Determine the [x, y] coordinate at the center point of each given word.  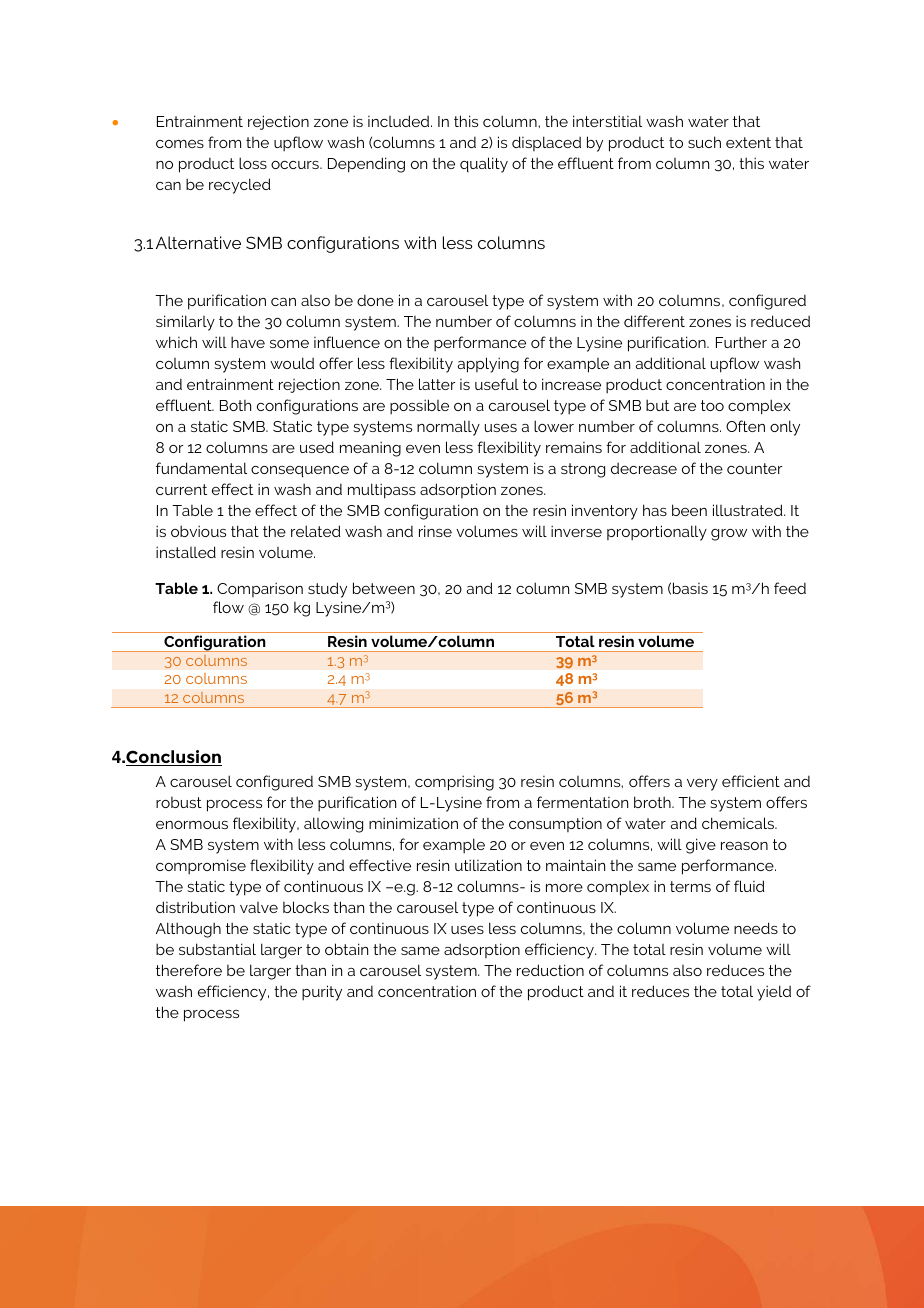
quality [484, 165]
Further [741, 342]
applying [488, 365]
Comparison [260, 589]
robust [179, 802]
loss [253, 163]
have [248, 342]
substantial [217, 949]
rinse [435, 531]
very [702, 785]
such [704, 142]
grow [729, 535]
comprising [454, 783]
